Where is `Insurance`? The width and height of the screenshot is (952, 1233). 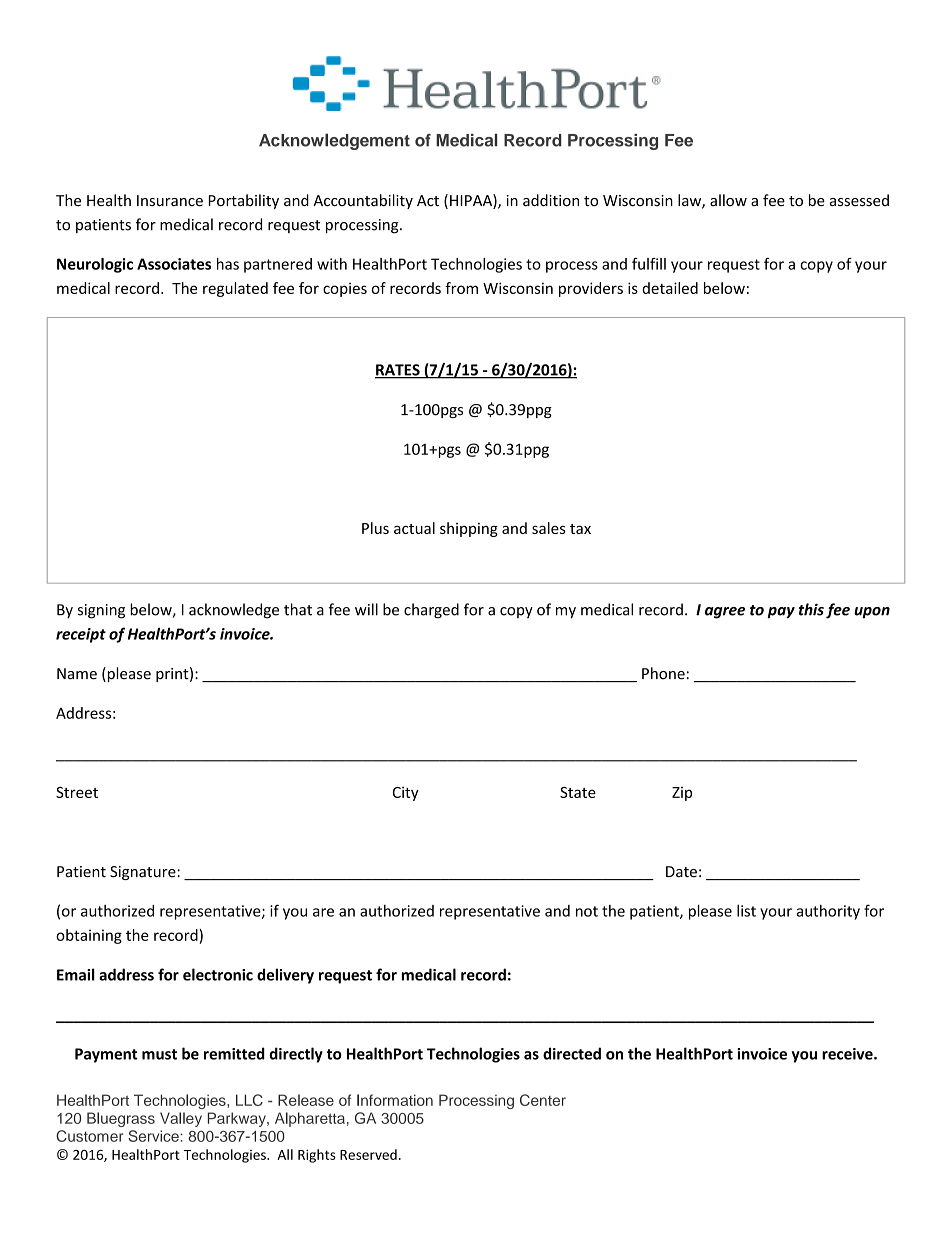 Insurance is located at coordinates (170, 201).
